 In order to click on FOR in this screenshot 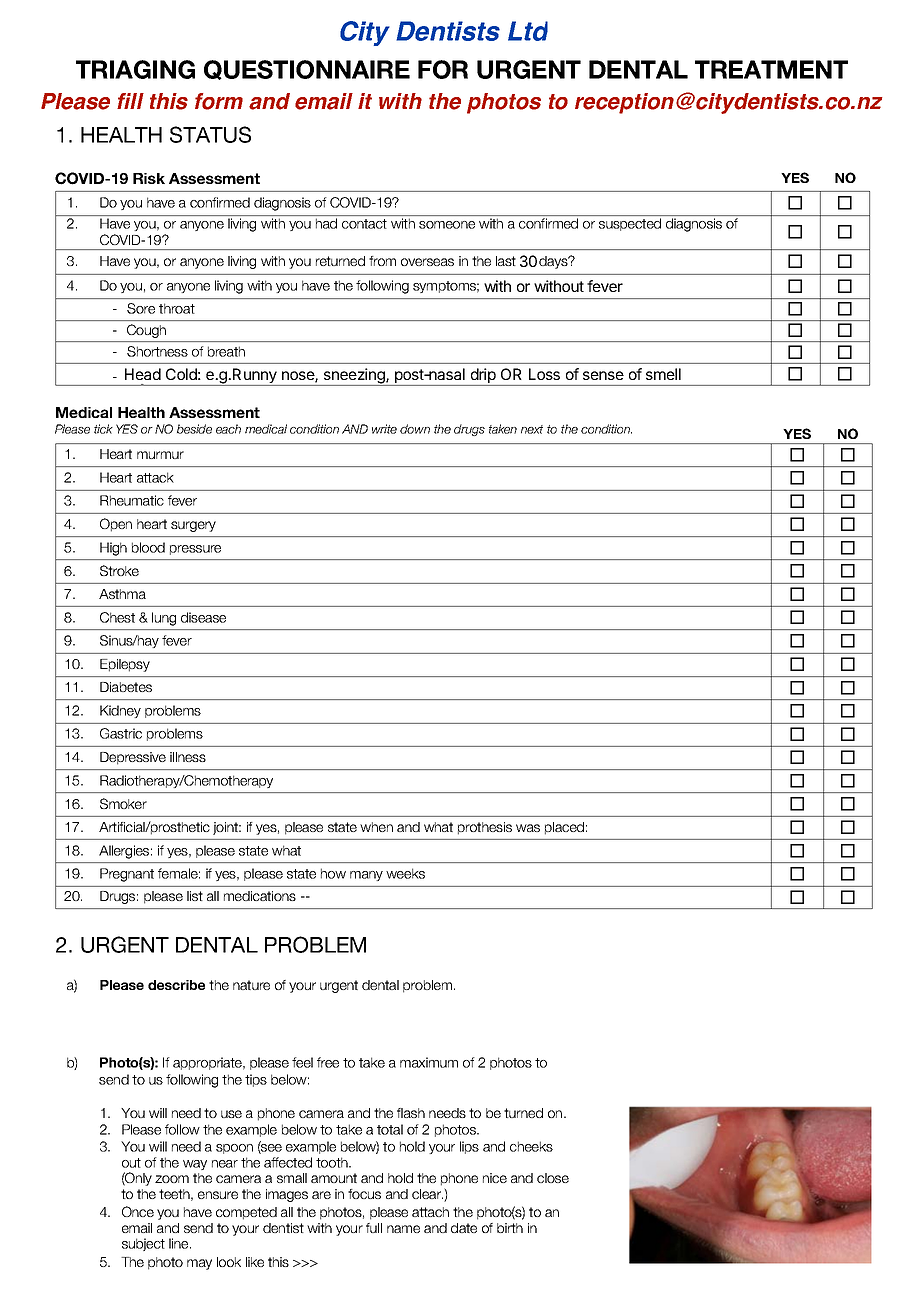, I will do `click(443, 69)`.
